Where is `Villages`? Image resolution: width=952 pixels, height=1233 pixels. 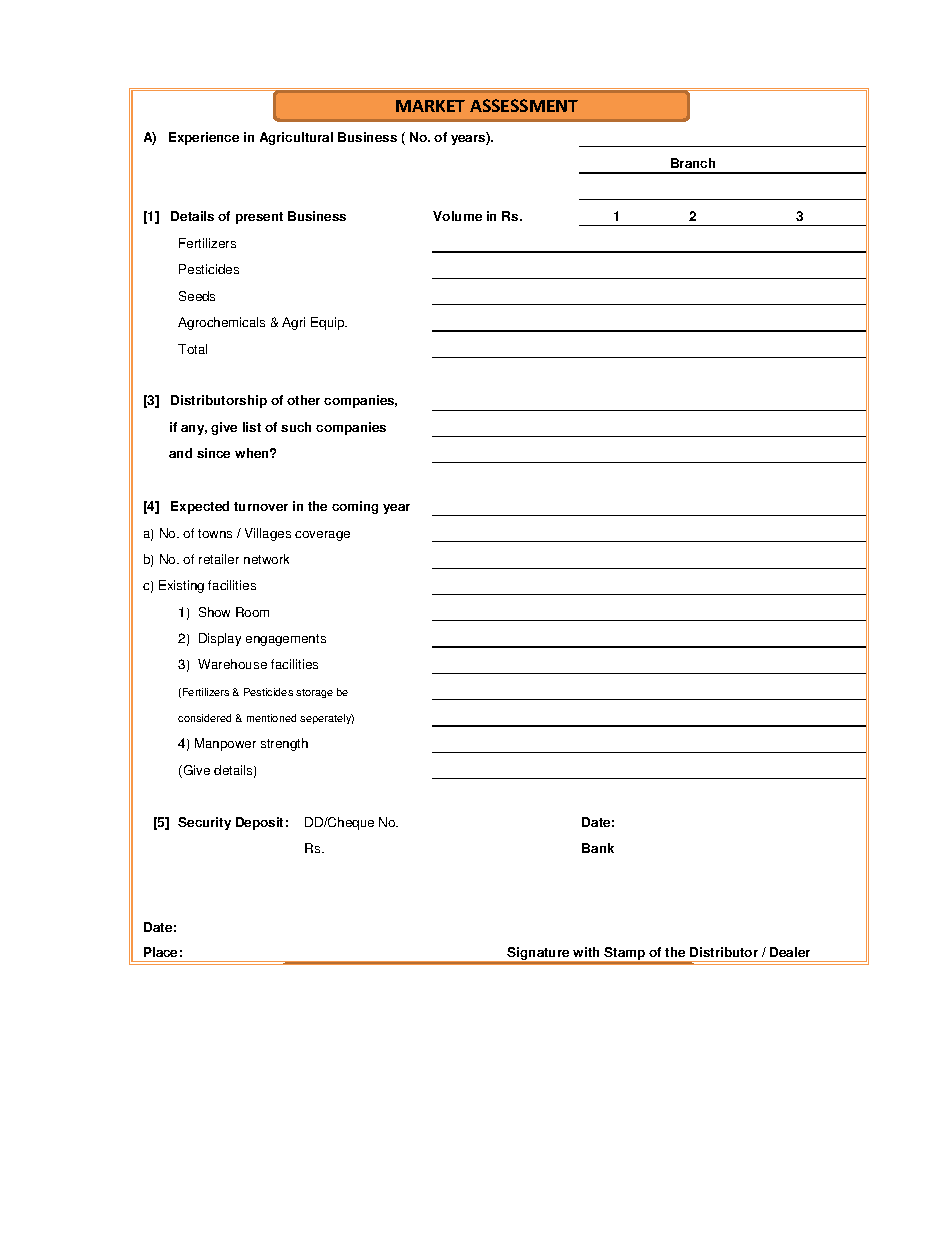 Villages is located at coordinates (268, 534).
